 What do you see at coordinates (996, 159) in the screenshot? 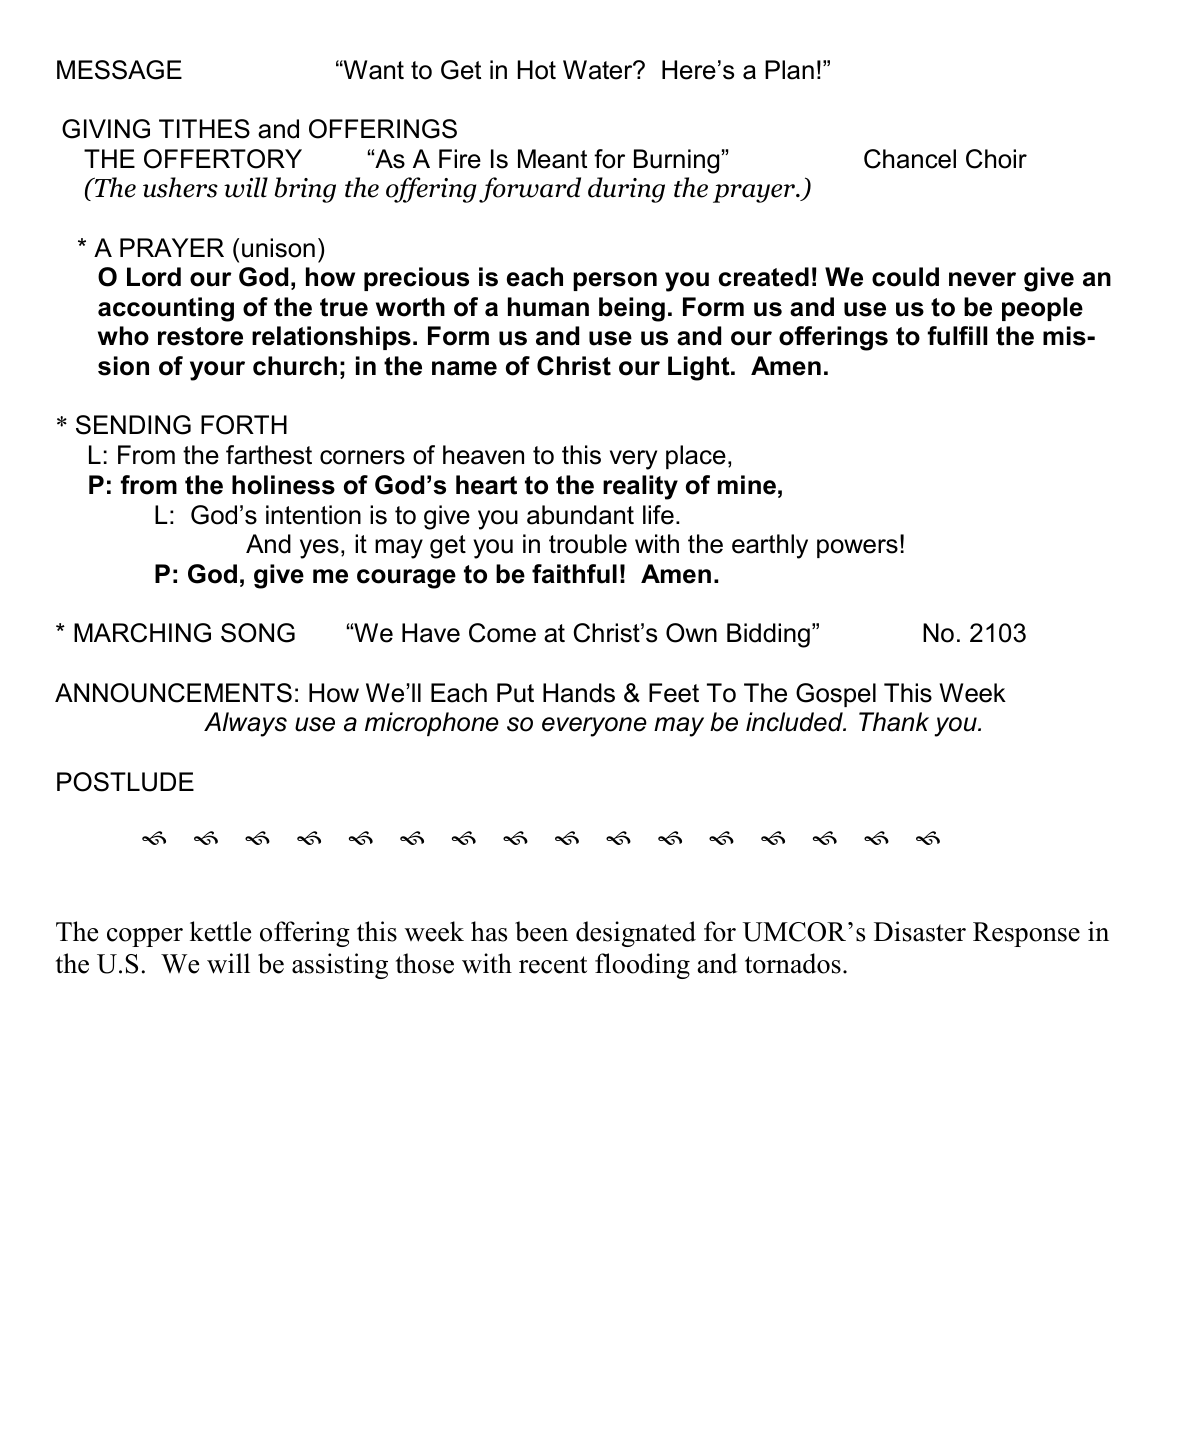
I see `Choir` at bounding box center [996, 159].
